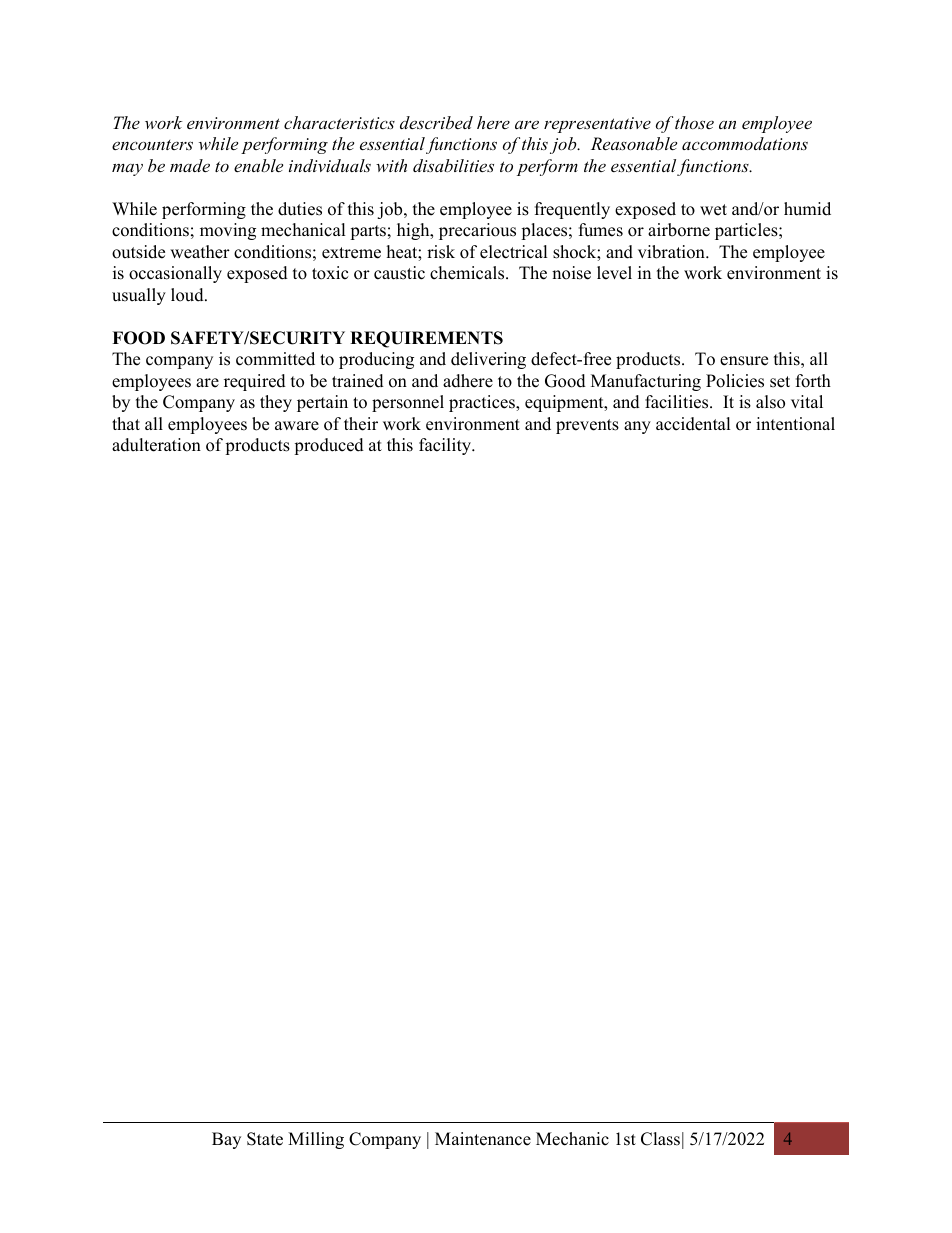 Image resolution: width=952 pixels, height=1233 pixels. I want to click on Maintenance, so click(483, 1139).
